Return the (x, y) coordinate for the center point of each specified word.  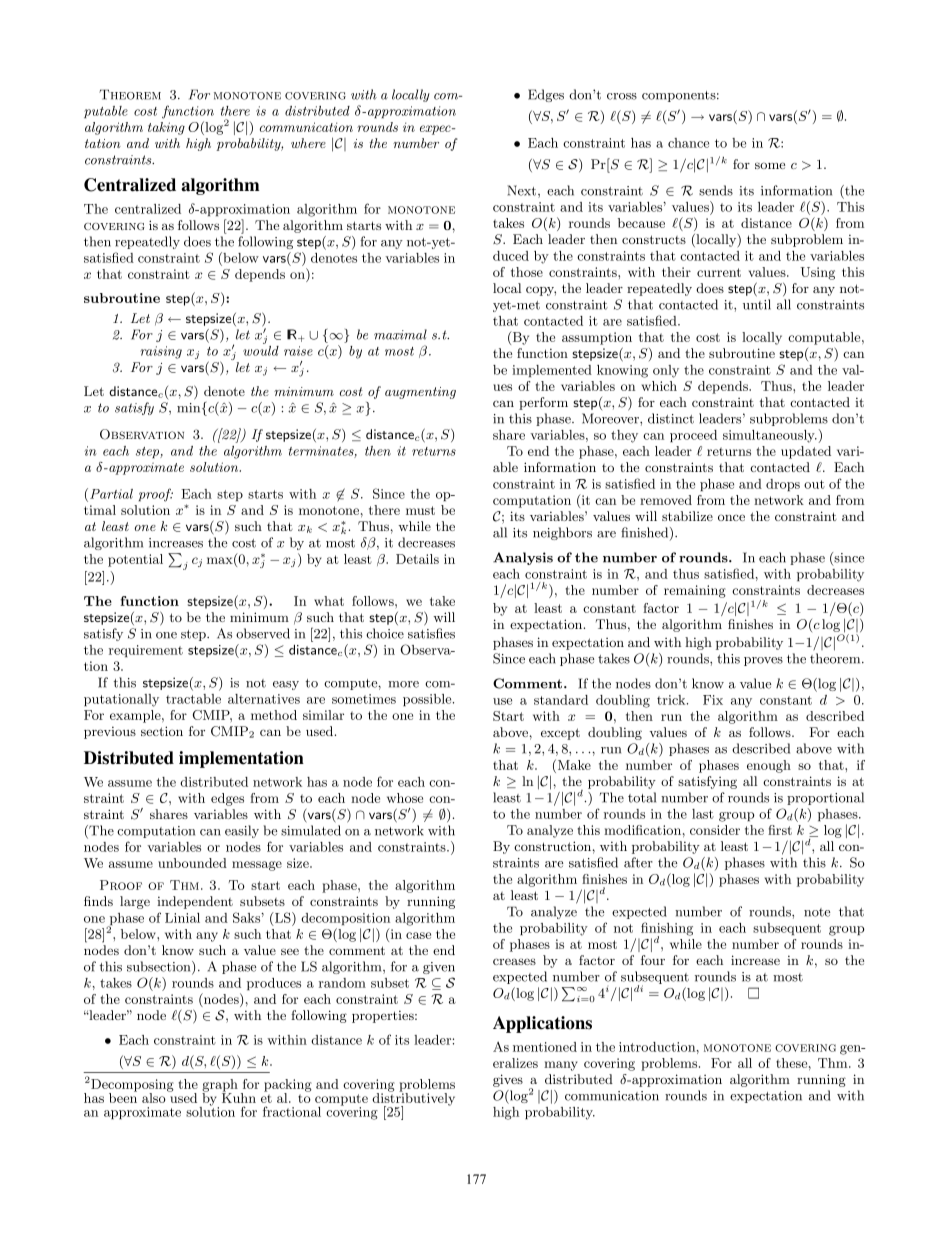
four (653, 960)
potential (135, 560)
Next (523, 191)
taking (166, 128)
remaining (695, 591)
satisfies (431, 633)
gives (508, 1080)
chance (688, 143)
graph (220, 1086)
